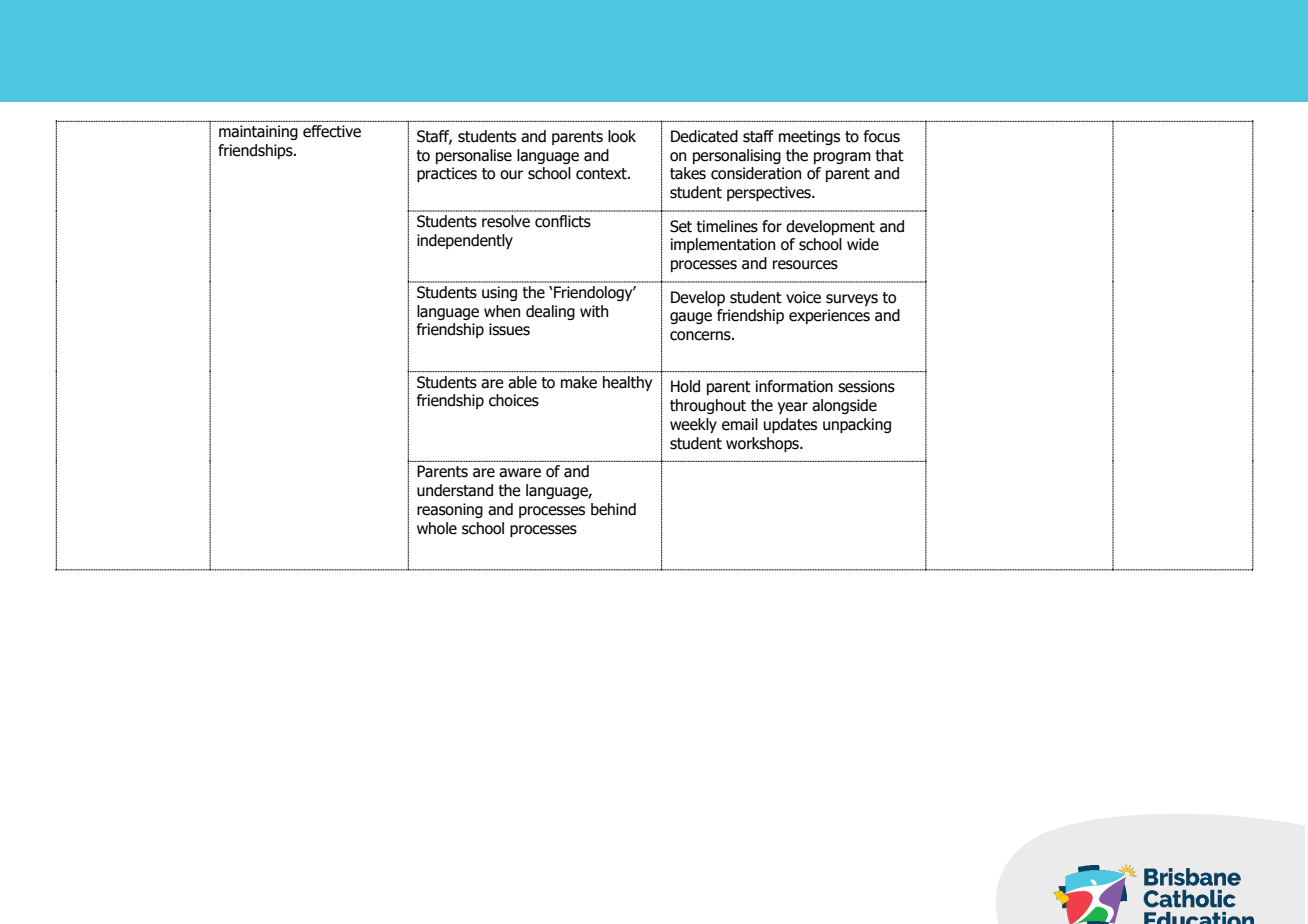  Describe the element at coordinates (763, 444) in the screenshot. I see `workshops` at that location.
